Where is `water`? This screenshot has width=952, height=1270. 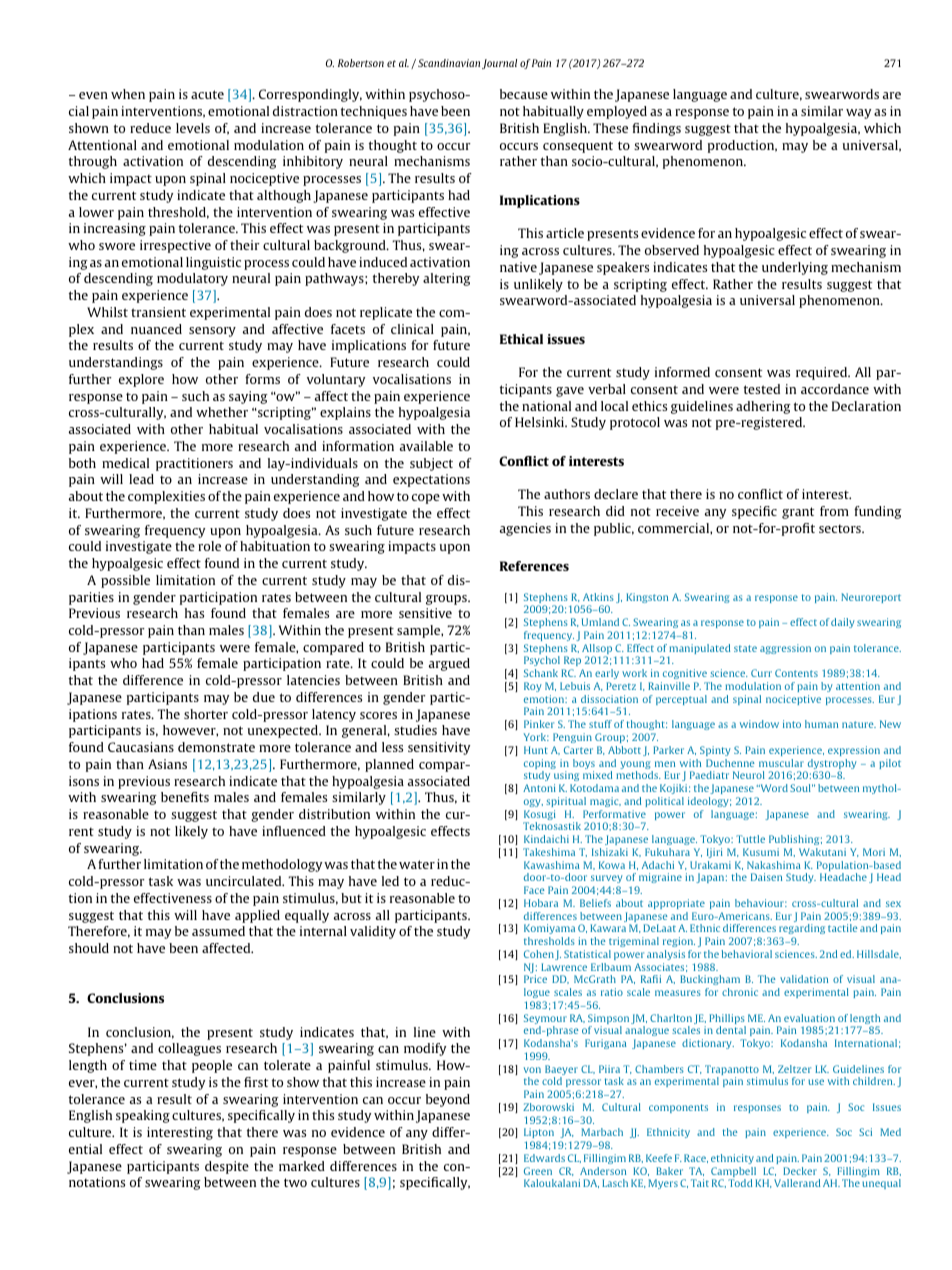
water is located at coordinates (417, 864).
